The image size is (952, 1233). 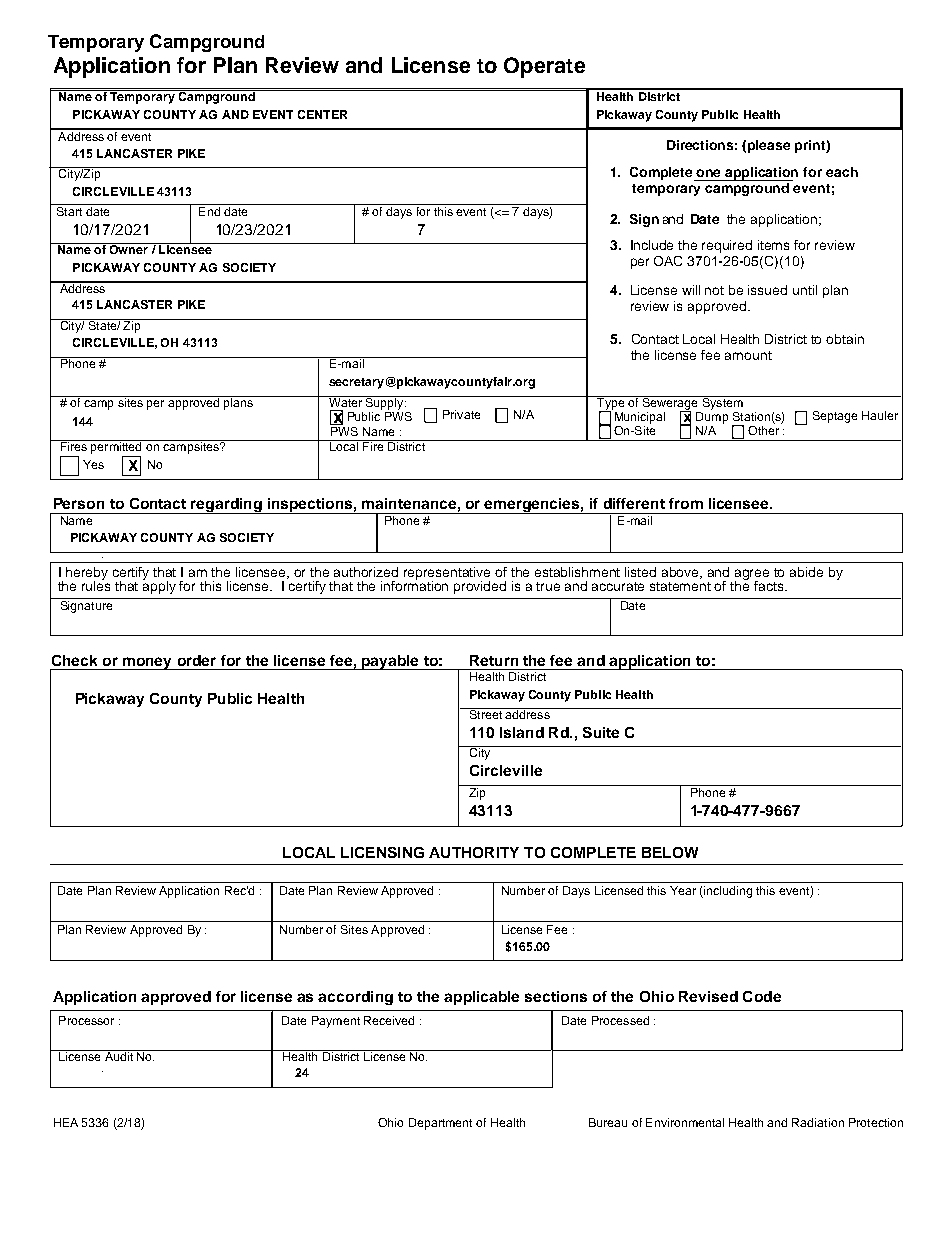 What do you see at coordinates (440, 1124) in the document?
I see `Department` at bounding box center [440, 1124].
